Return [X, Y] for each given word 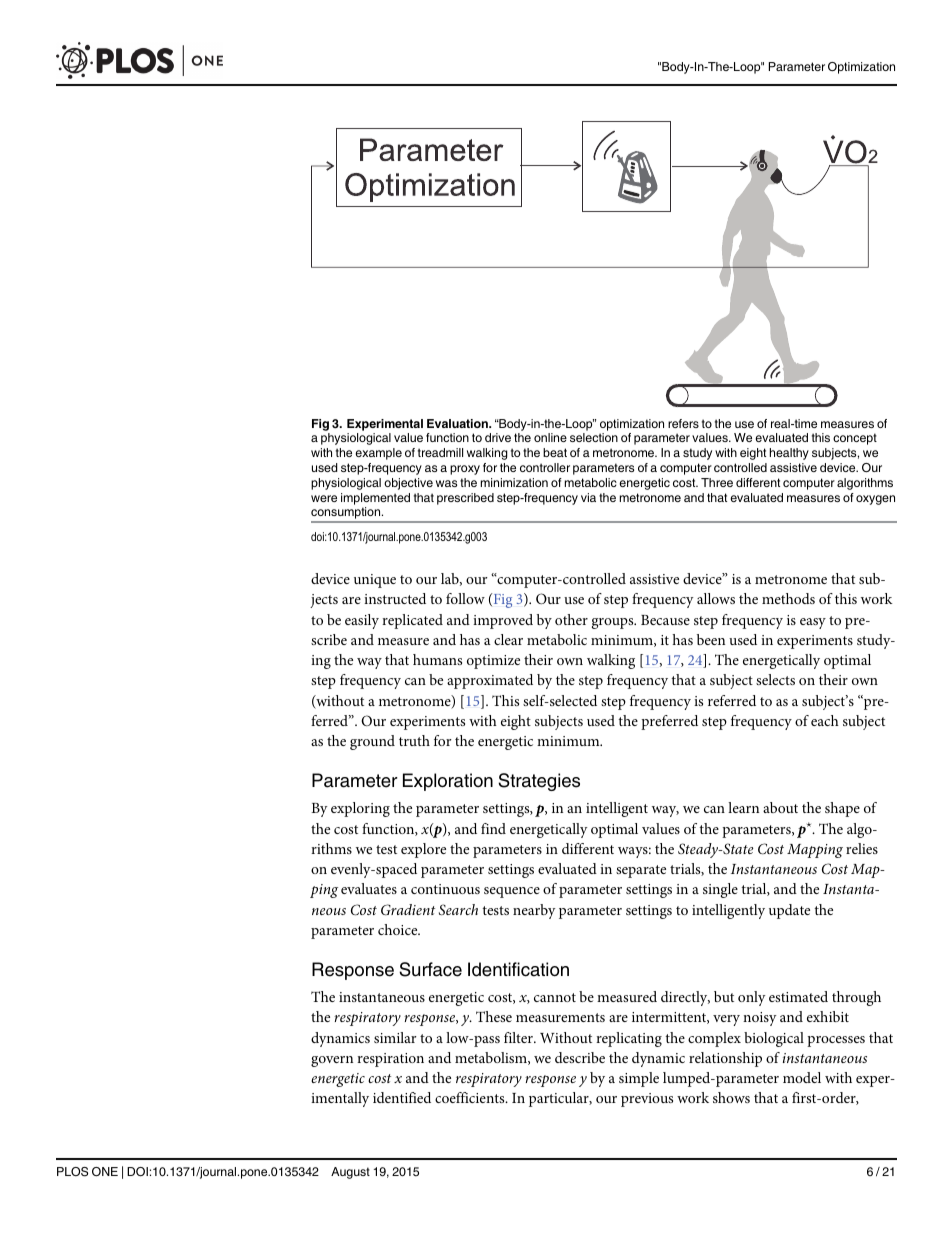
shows [731, 1097]
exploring [360, 809]
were [324, 498]
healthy [789, 454]
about [780, 807]
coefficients [471, 1097]
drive [498, 437]
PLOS [72, 1172]
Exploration [448, 782]
